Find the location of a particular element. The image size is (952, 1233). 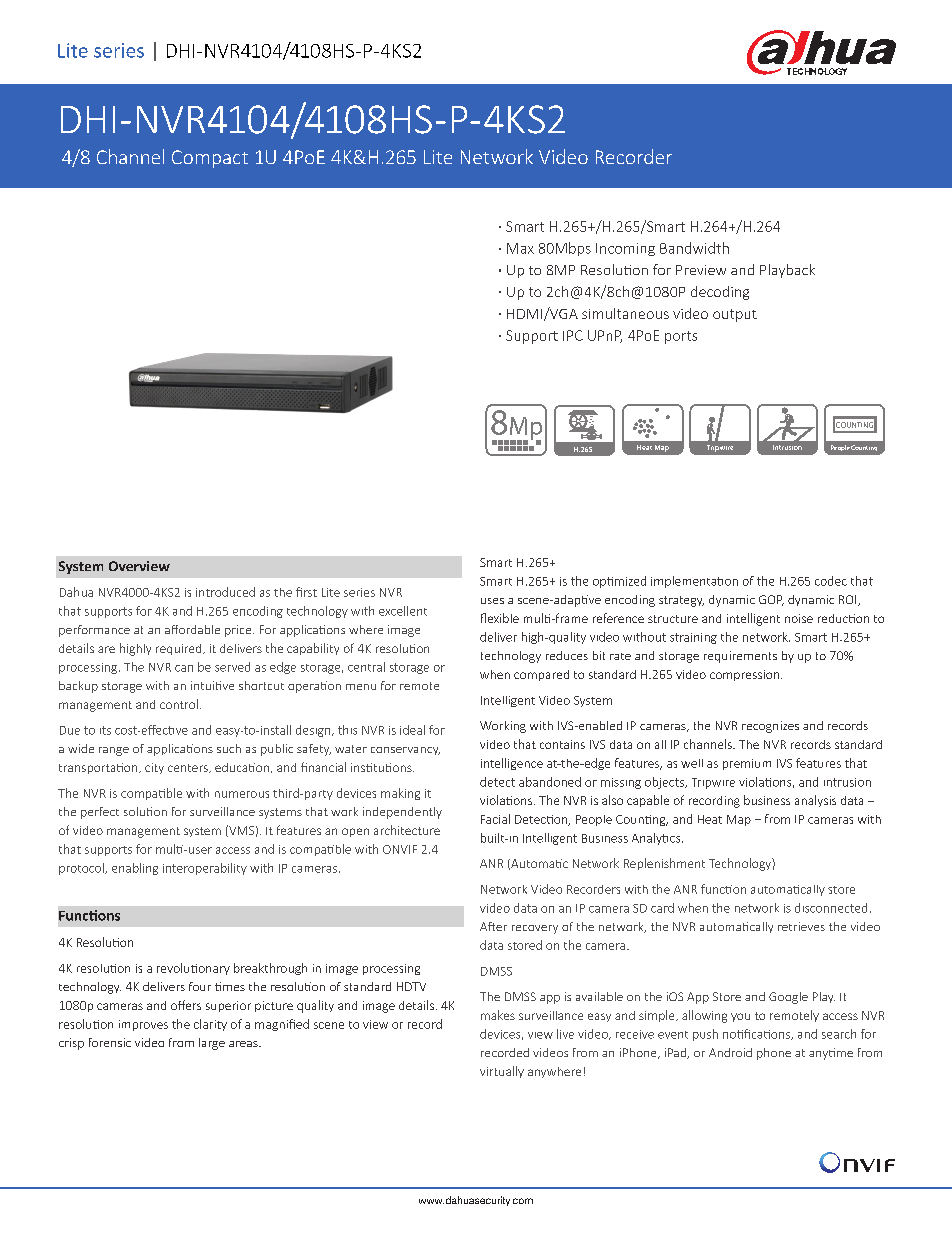

Max is located at coordinates (520, 248).
